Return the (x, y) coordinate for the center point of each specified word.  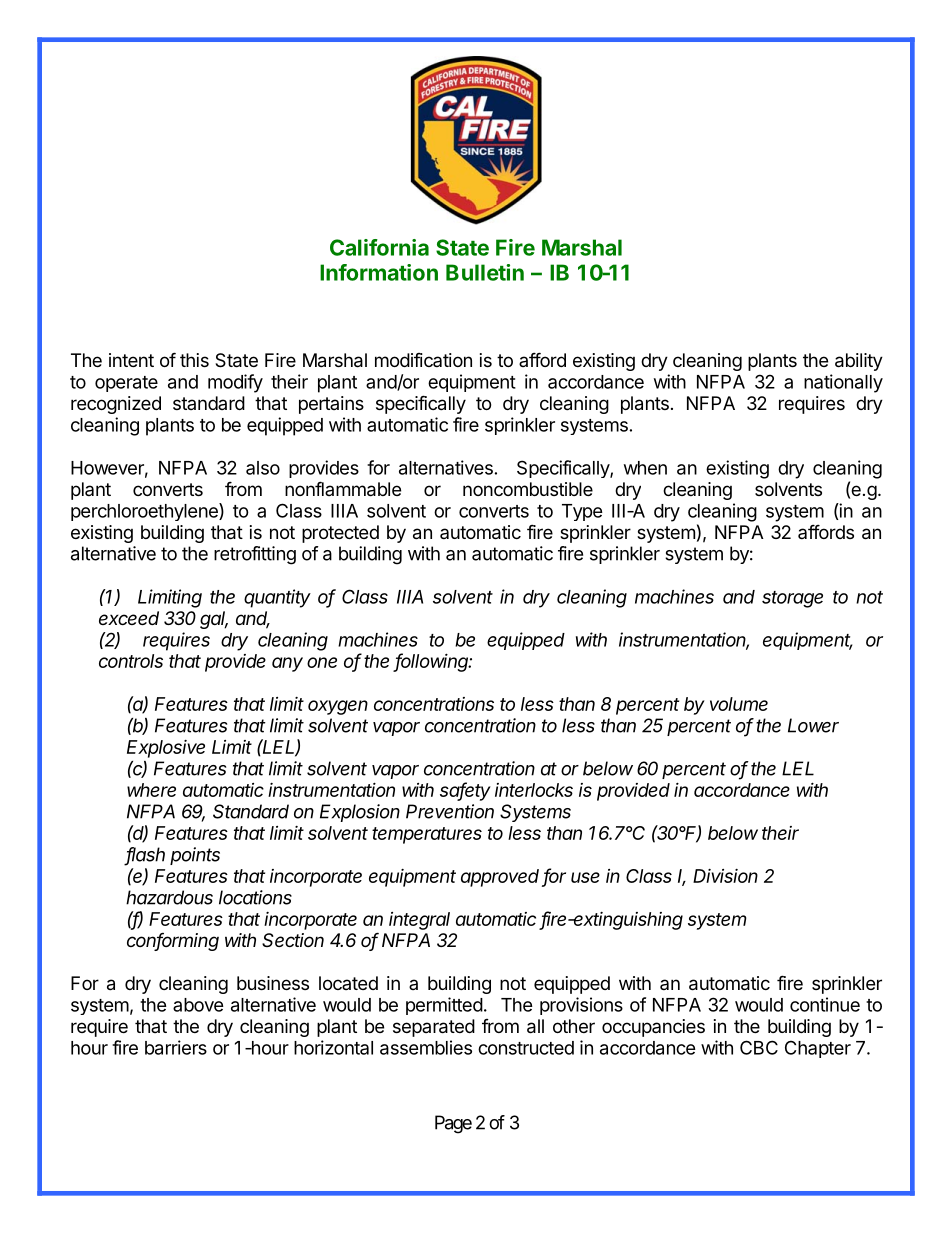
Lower (813, 725)
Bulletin (485, 272)
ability (859, 362)
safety (465, 791)
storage (792, 599)
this (194, 360)
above (198, 1005)
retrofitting (255, 555)
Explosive (166, 749)
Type (582, 512)
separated (434, 1028)
